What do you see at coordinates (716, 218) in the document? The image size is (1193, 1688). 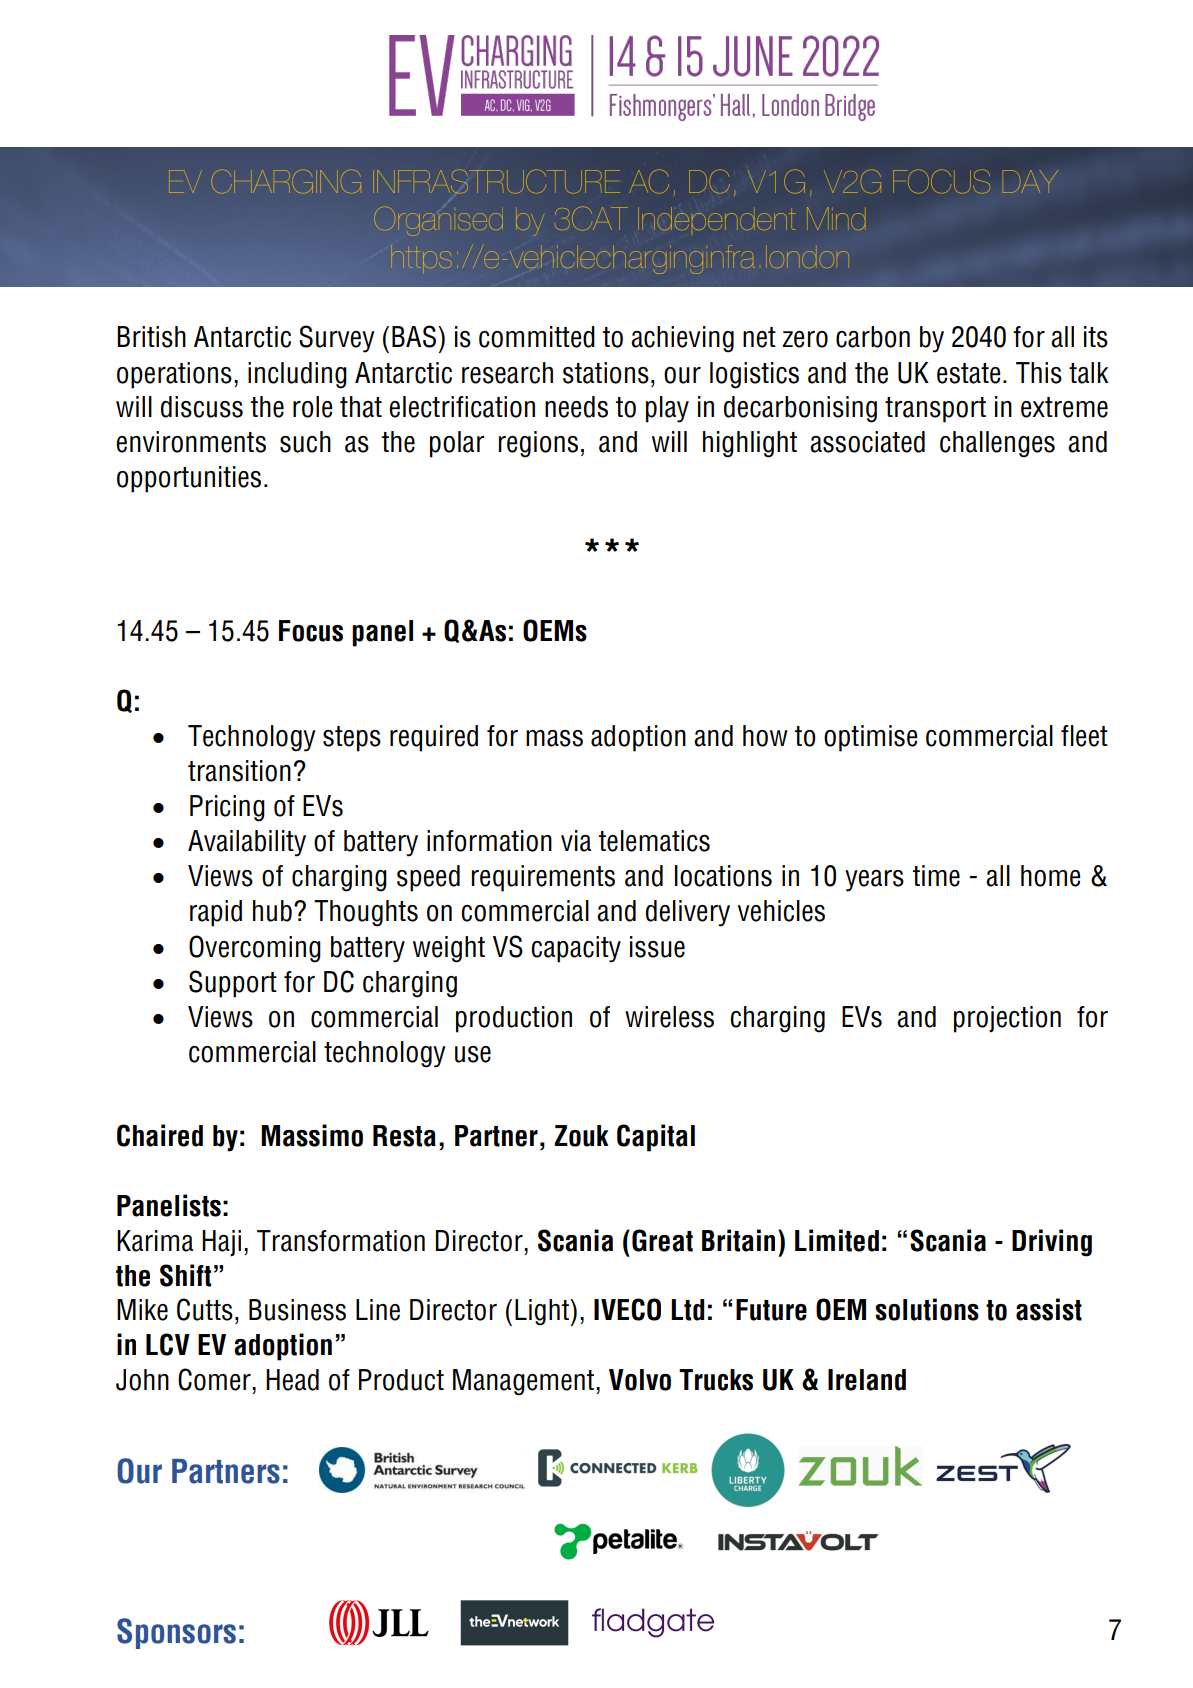 I see `Independent` at bounding box center [716, 218].
